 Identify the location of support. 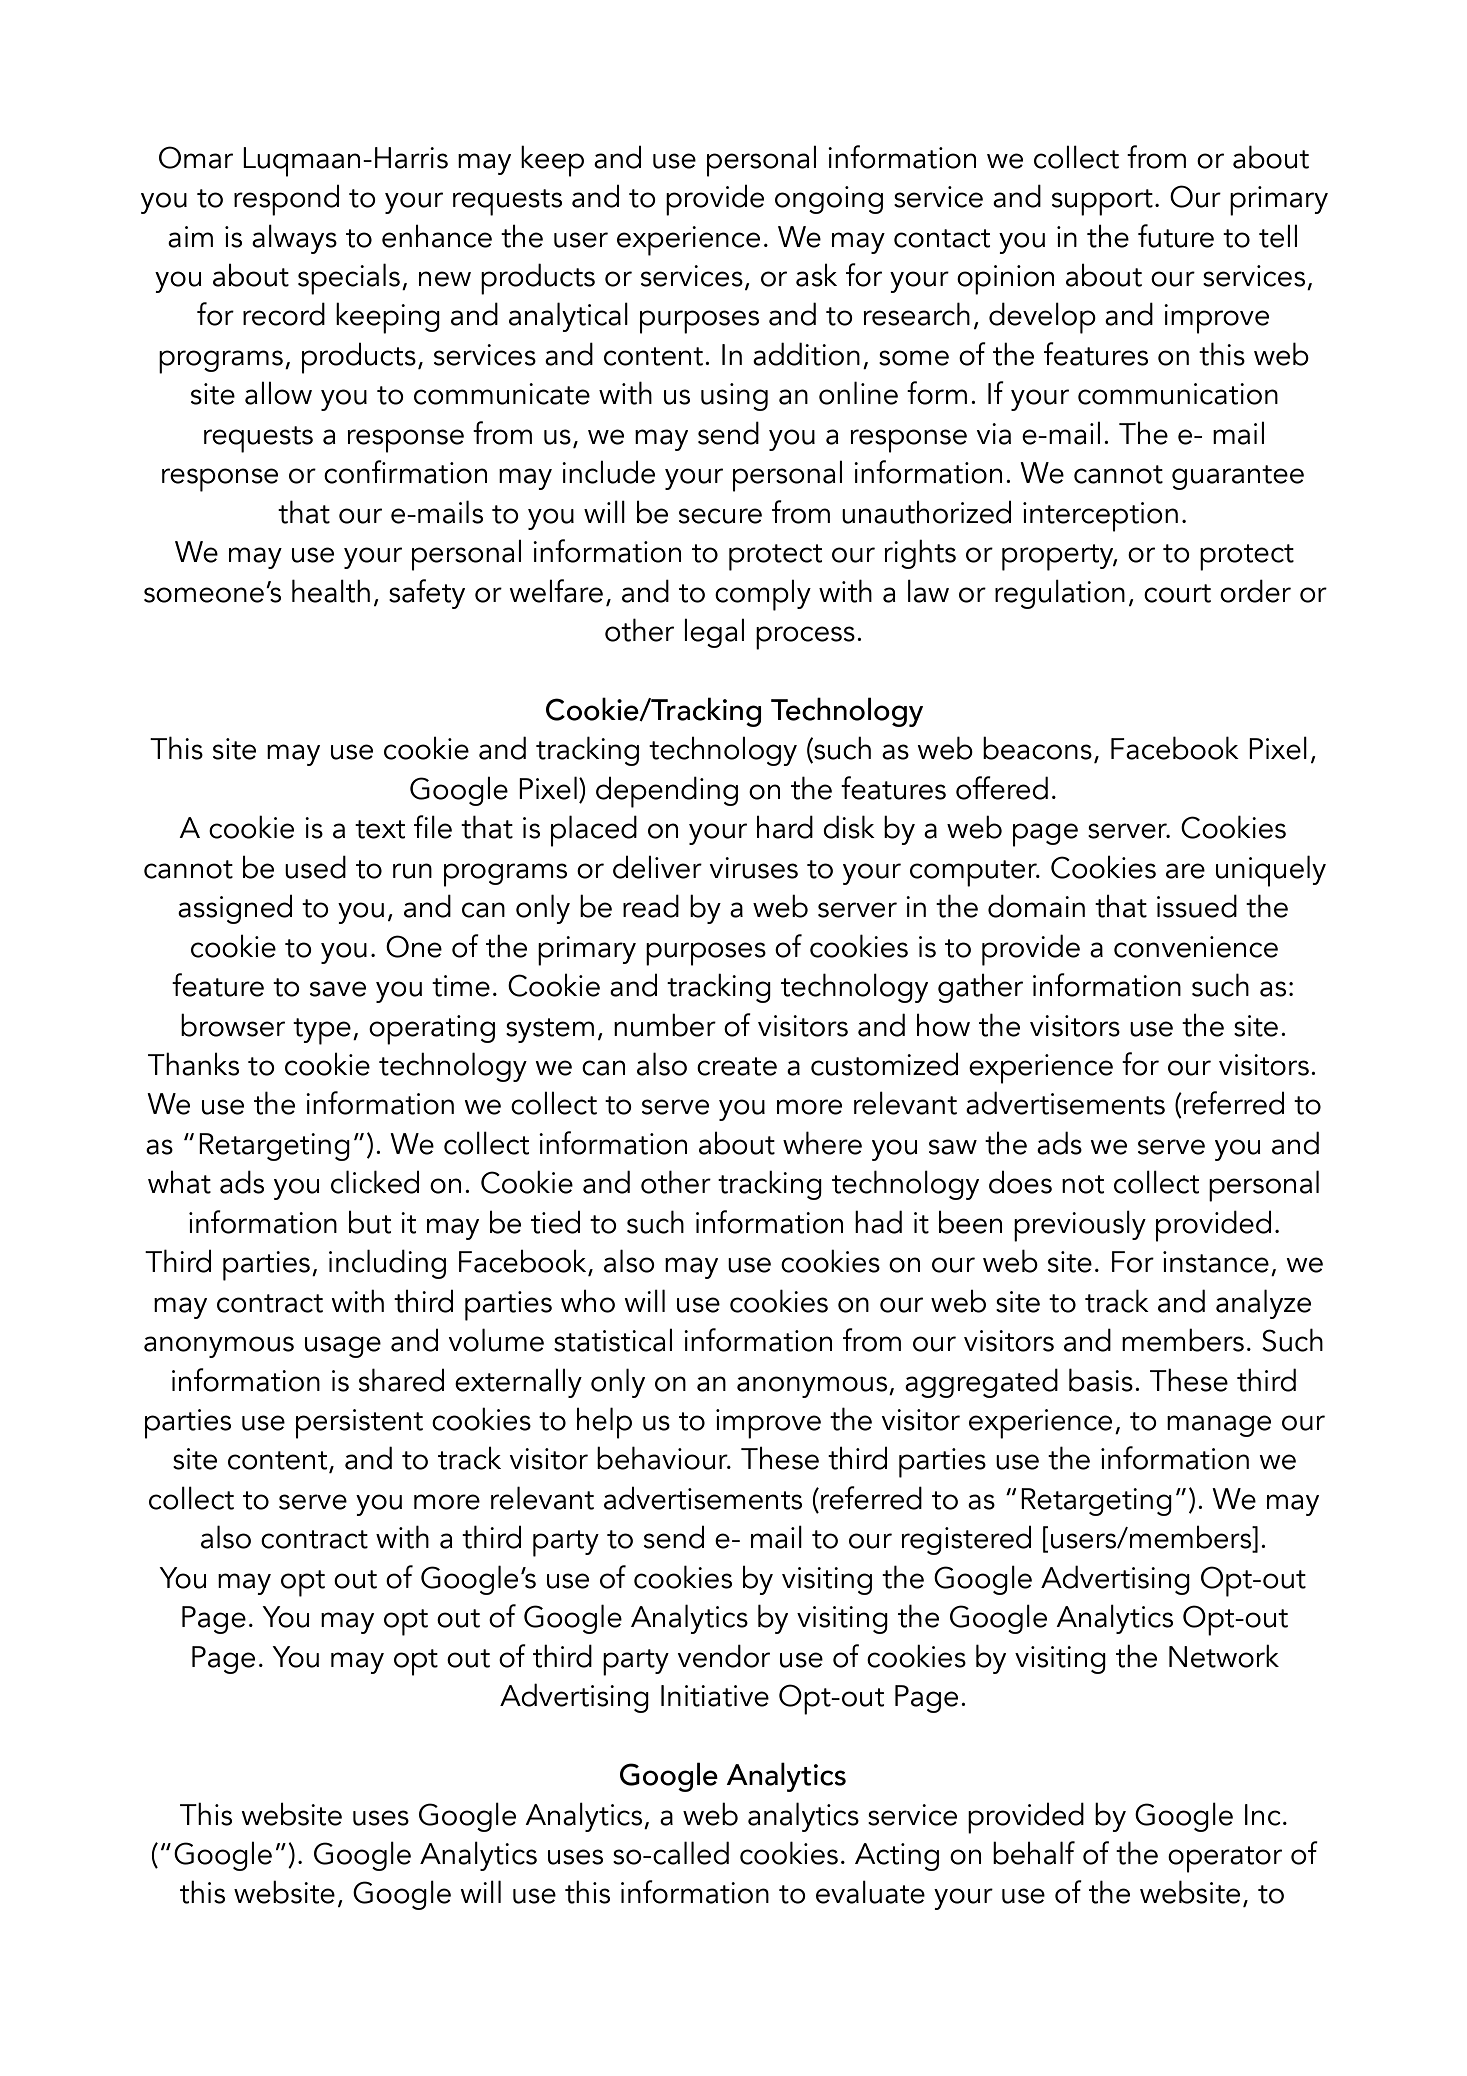
(1102, 202).
